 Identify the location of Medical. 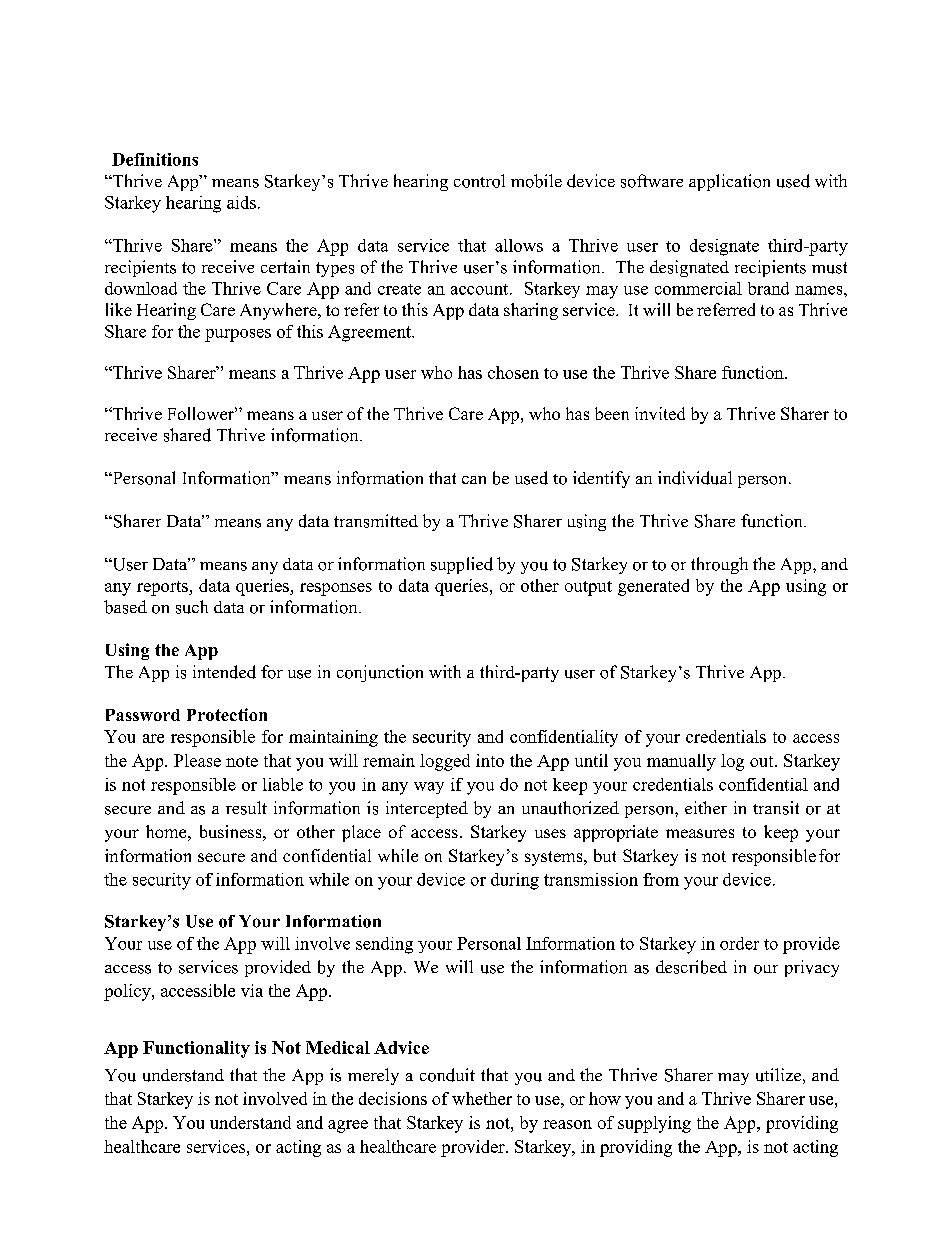
(338, 1047).
